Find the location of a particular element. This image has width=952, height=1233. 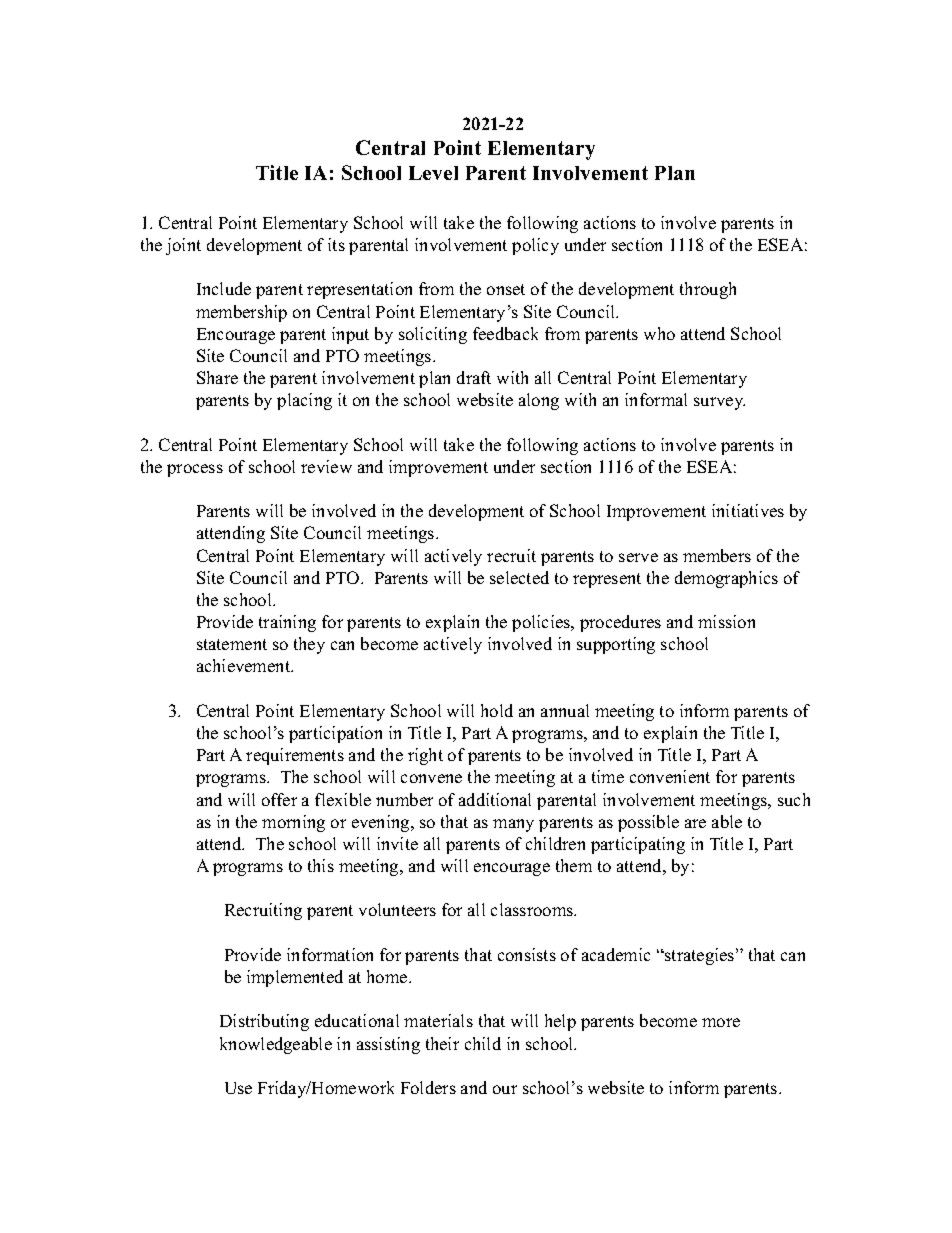

many is located at coordinates (513, 825).
